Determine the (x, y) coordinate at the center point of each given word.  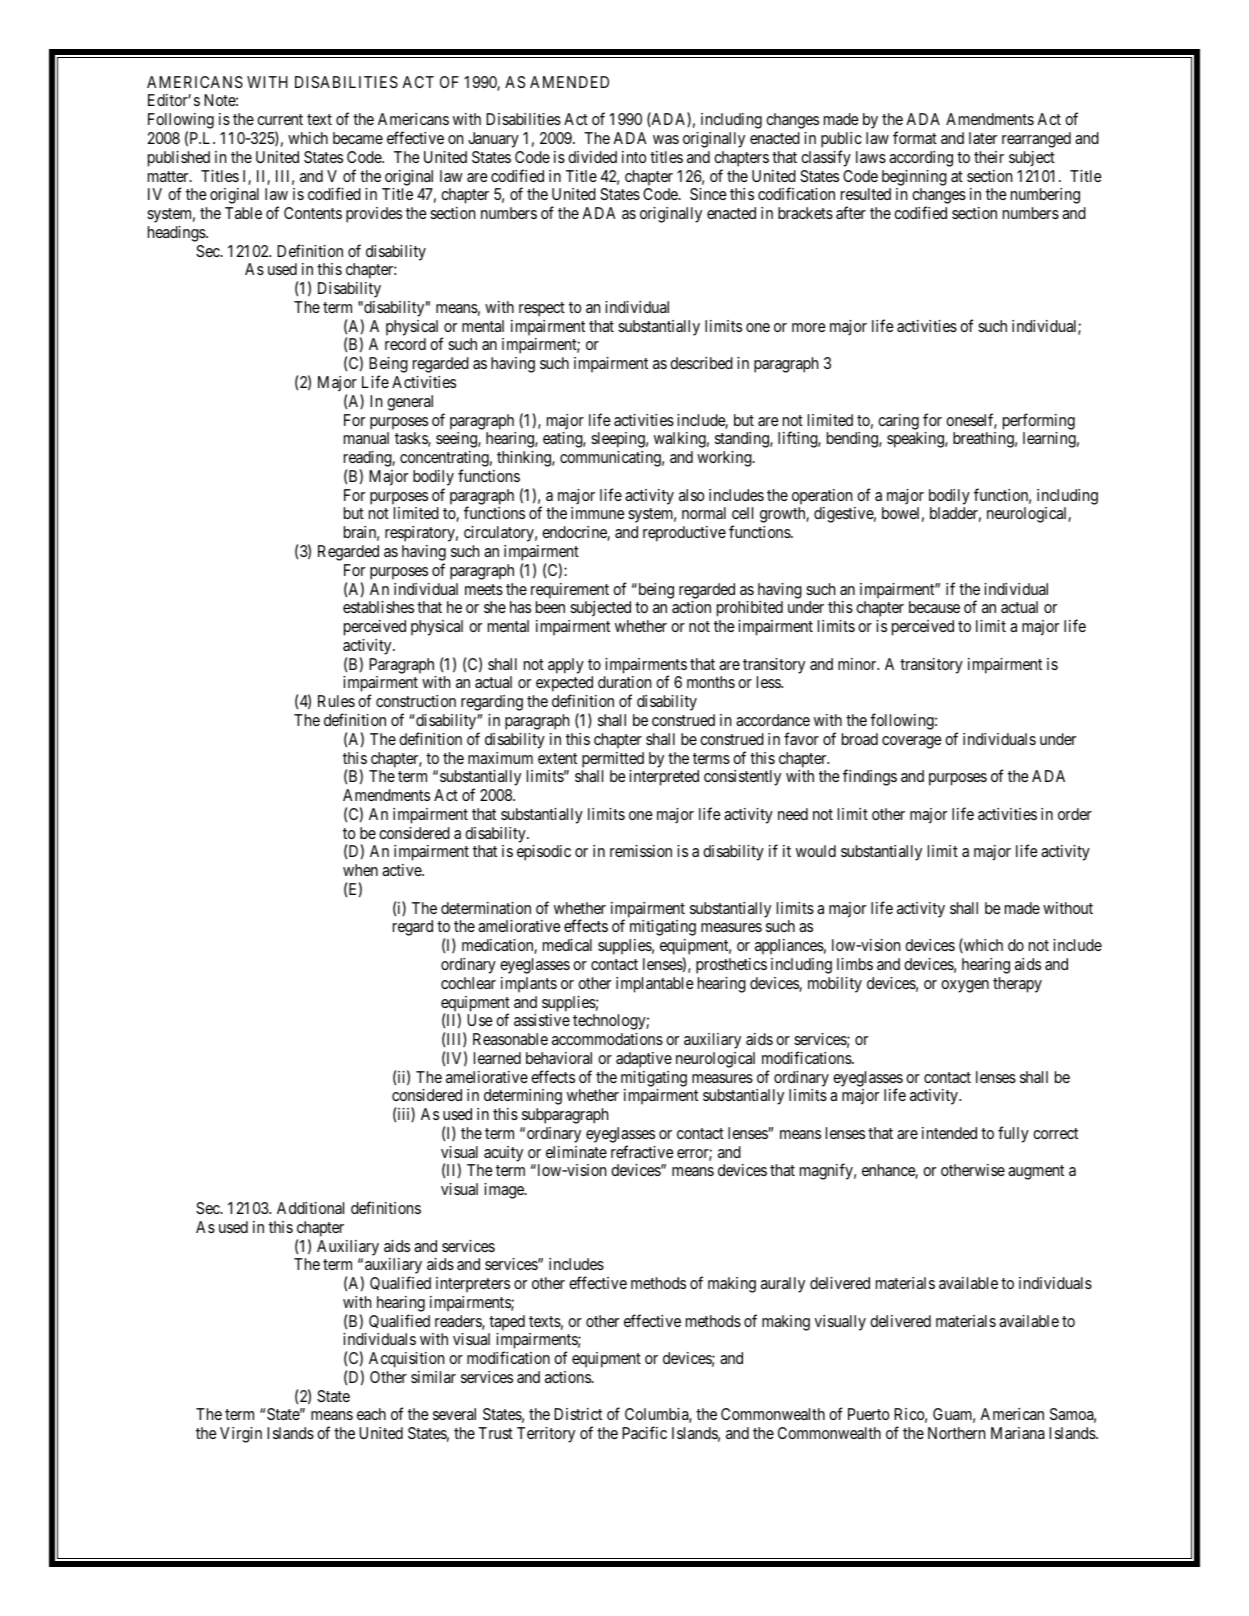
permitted (613, 760)
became (358, 138)
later (983, 138)
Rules (336, 701)
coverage (912, 742)
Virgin (241, 1435)
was (666, 139)
